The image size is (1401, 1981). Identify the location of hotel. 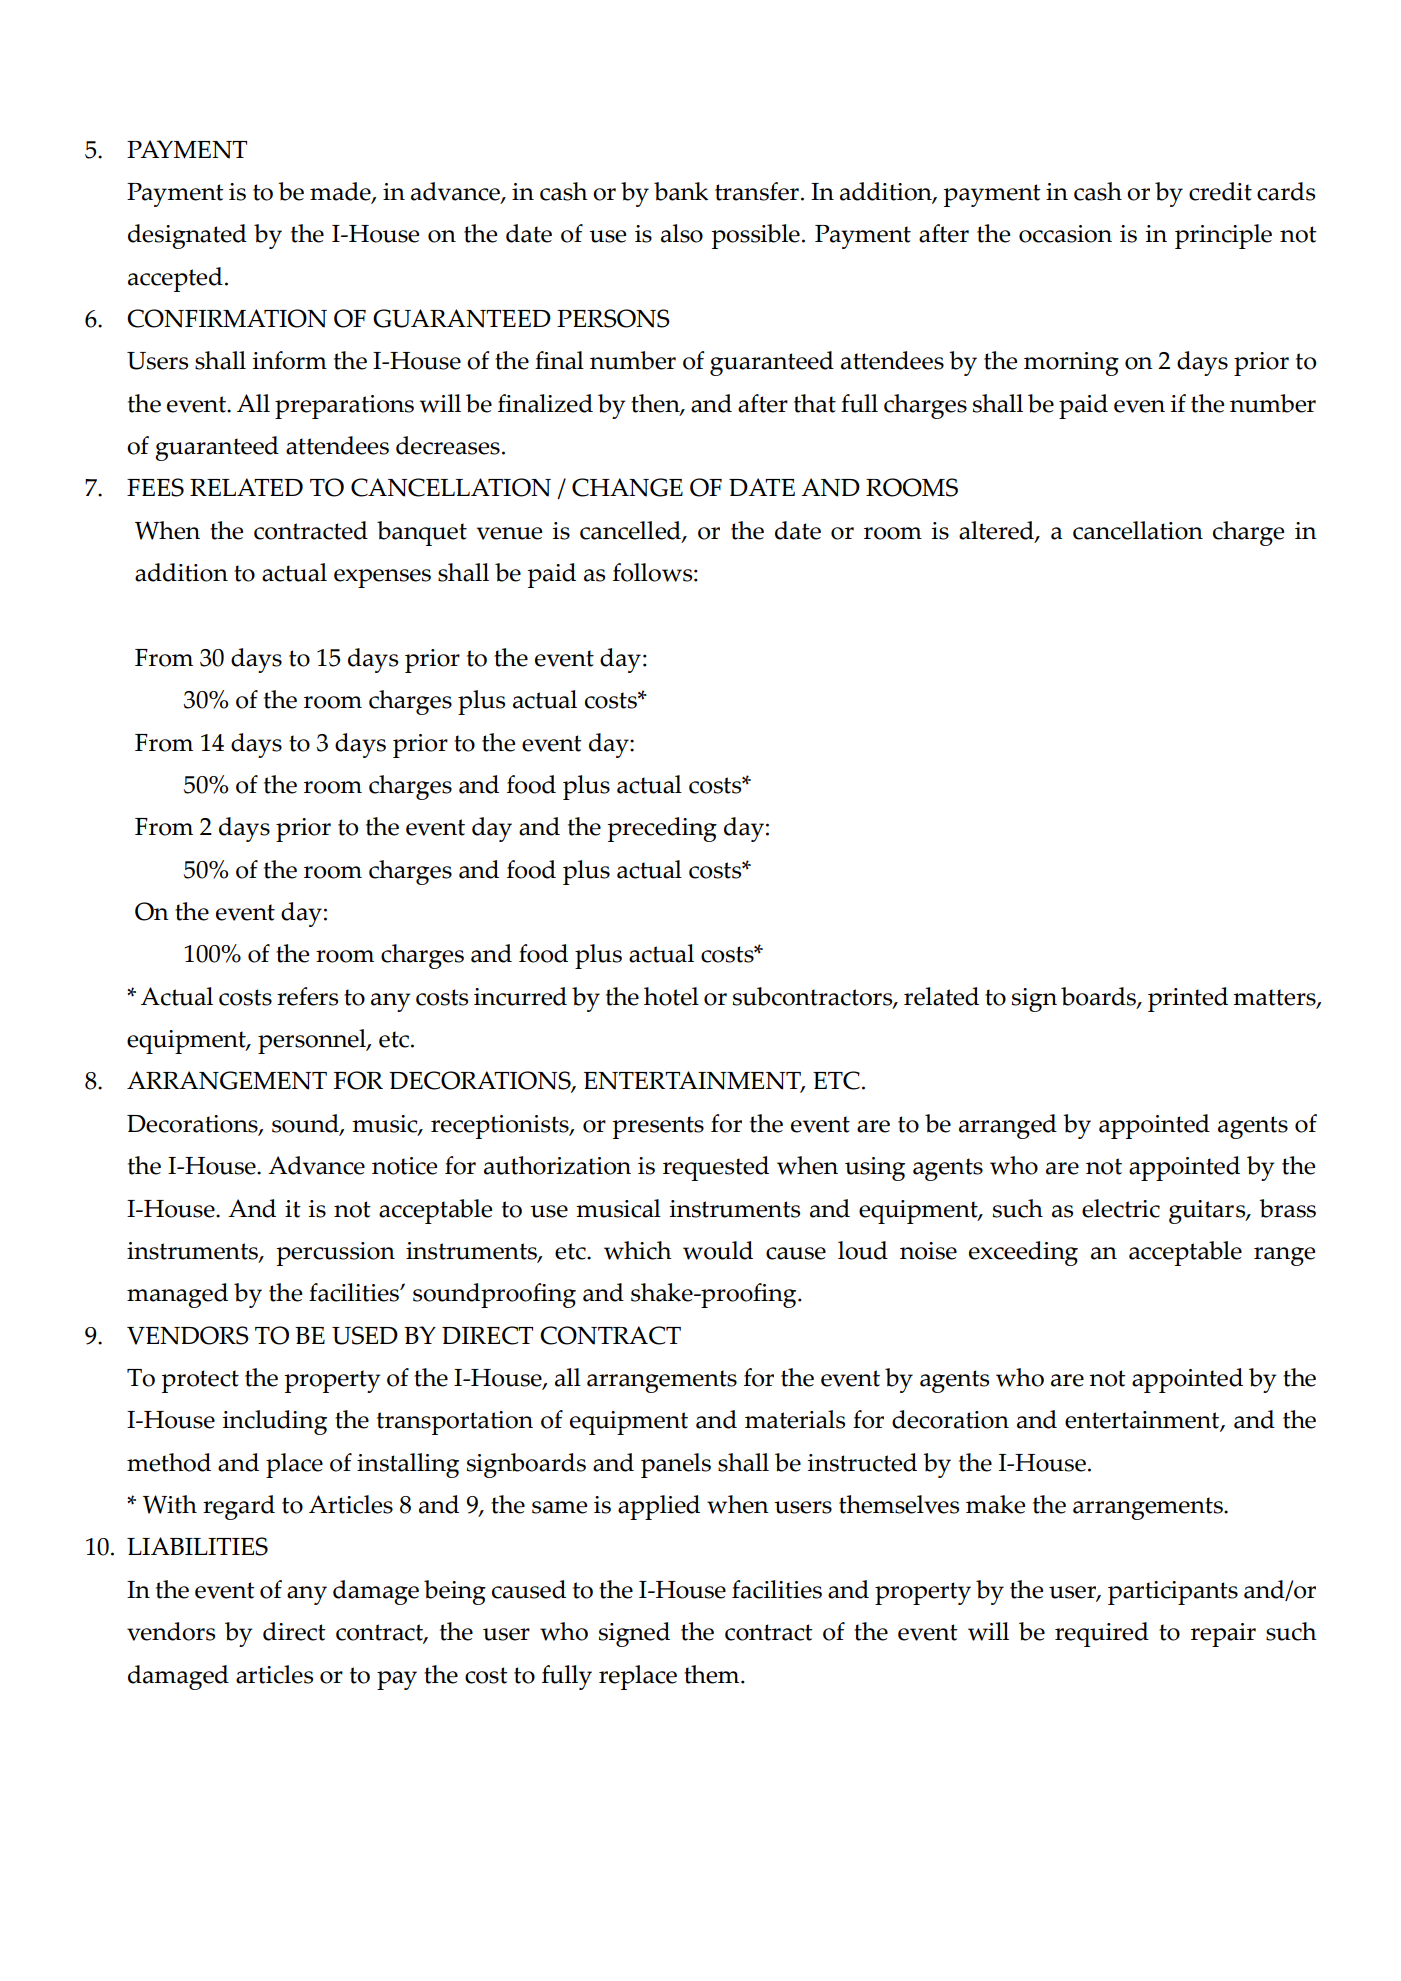
(671, 996).
